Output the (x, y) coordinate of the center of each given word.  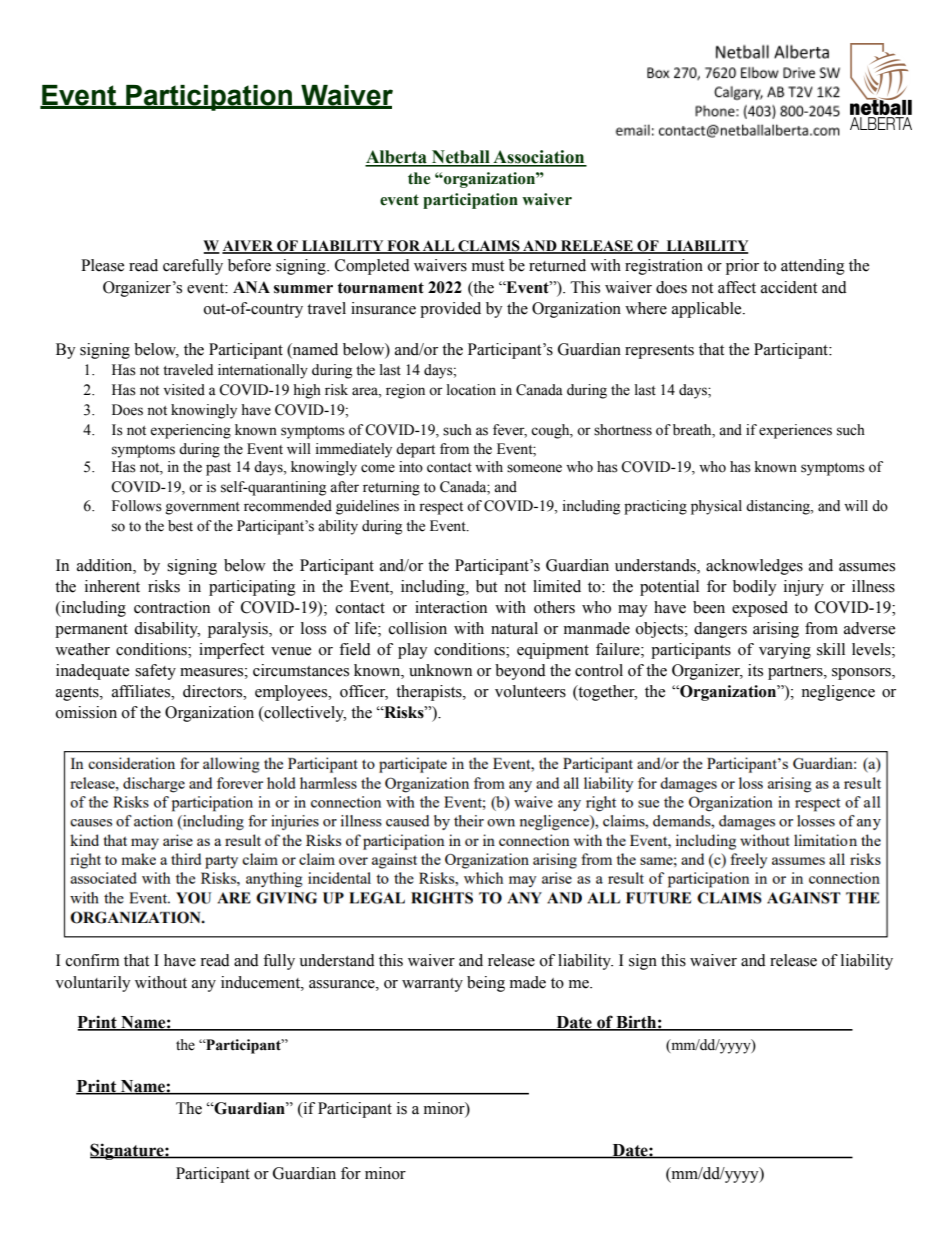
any (204, 986)
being (486, 984)
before (249, 265)
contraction (172, 607)
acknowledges (754, 567)
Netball (461, 158)
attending (813, 267)
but (486, 586)
